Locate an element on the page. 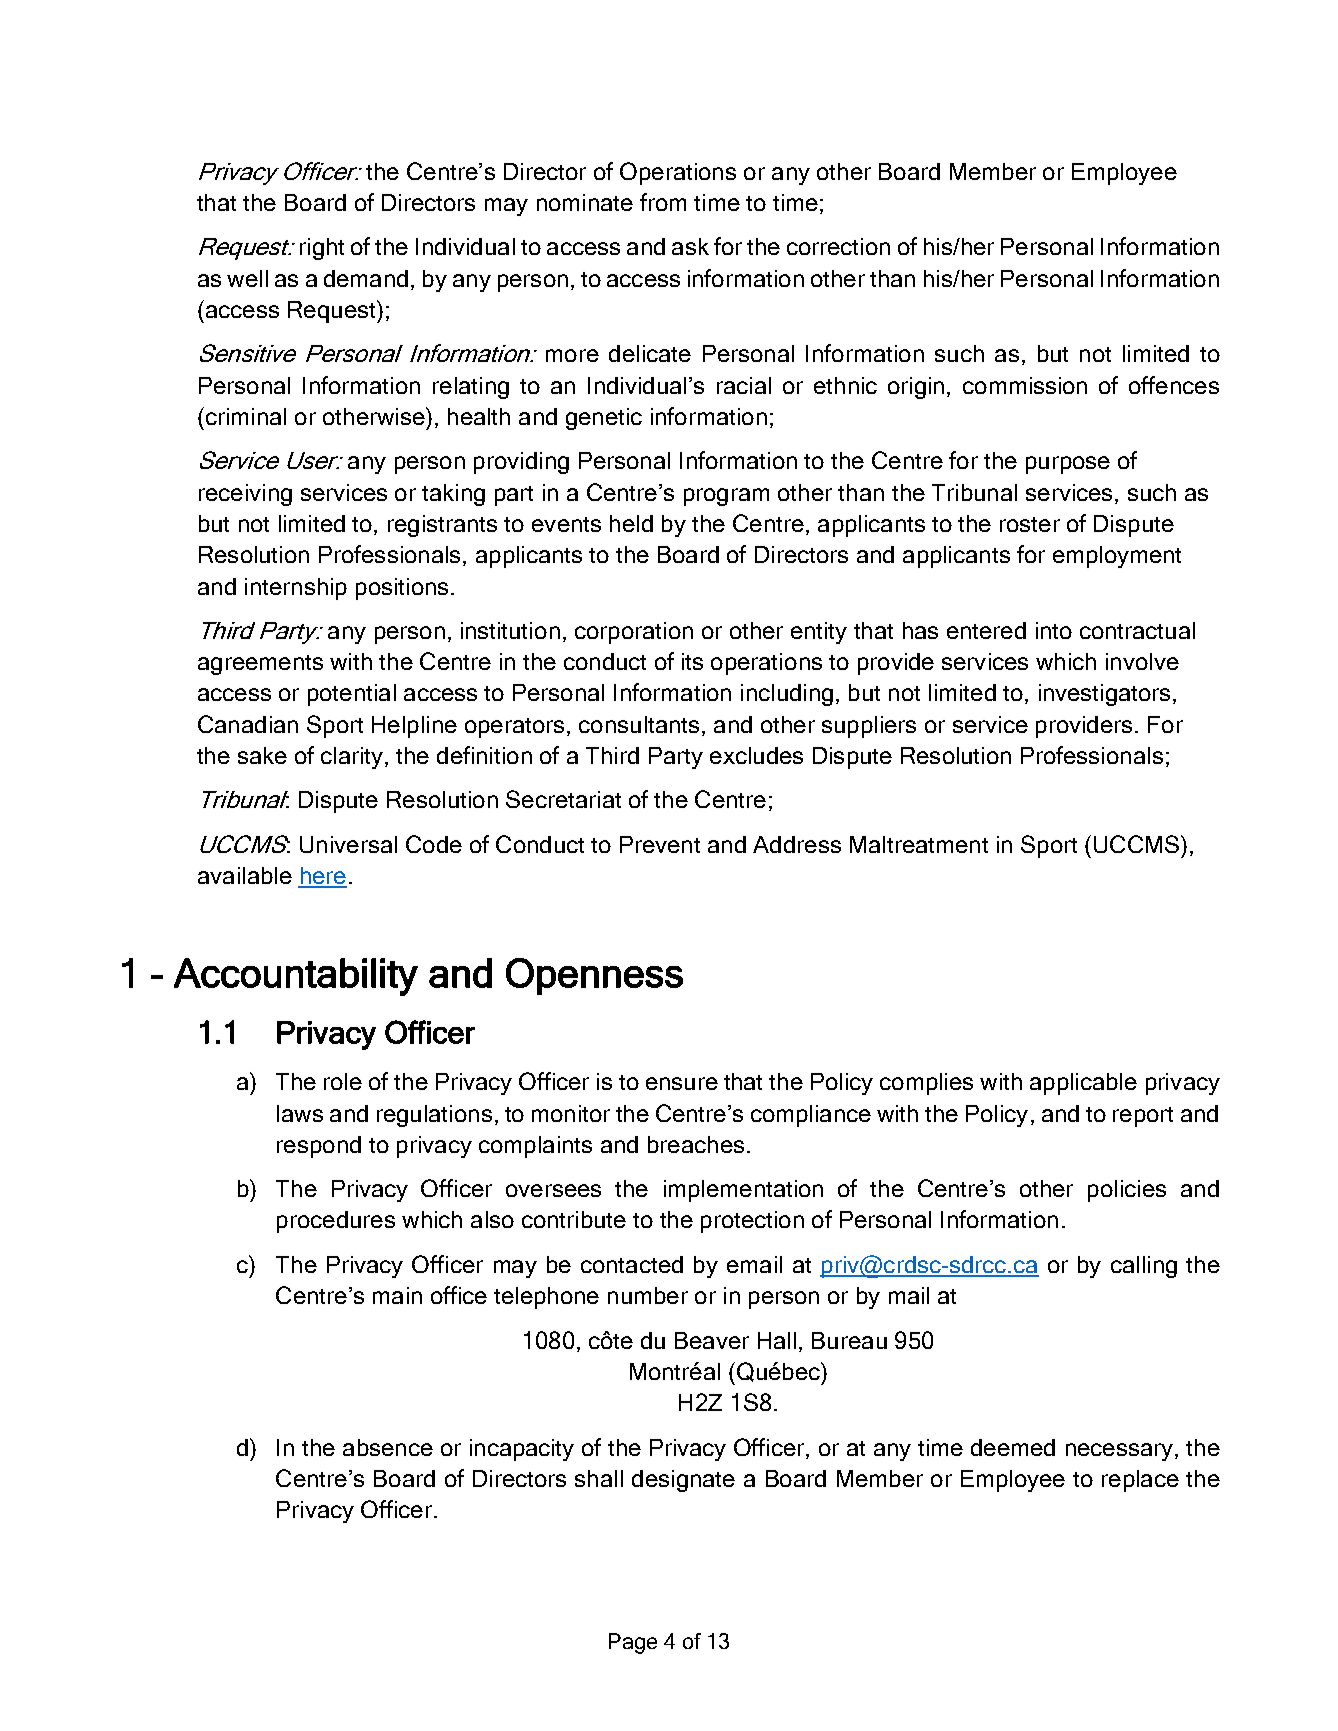 The height and width of the image is (1731, 1338). policies is located at coordinates (1127, 1191).
